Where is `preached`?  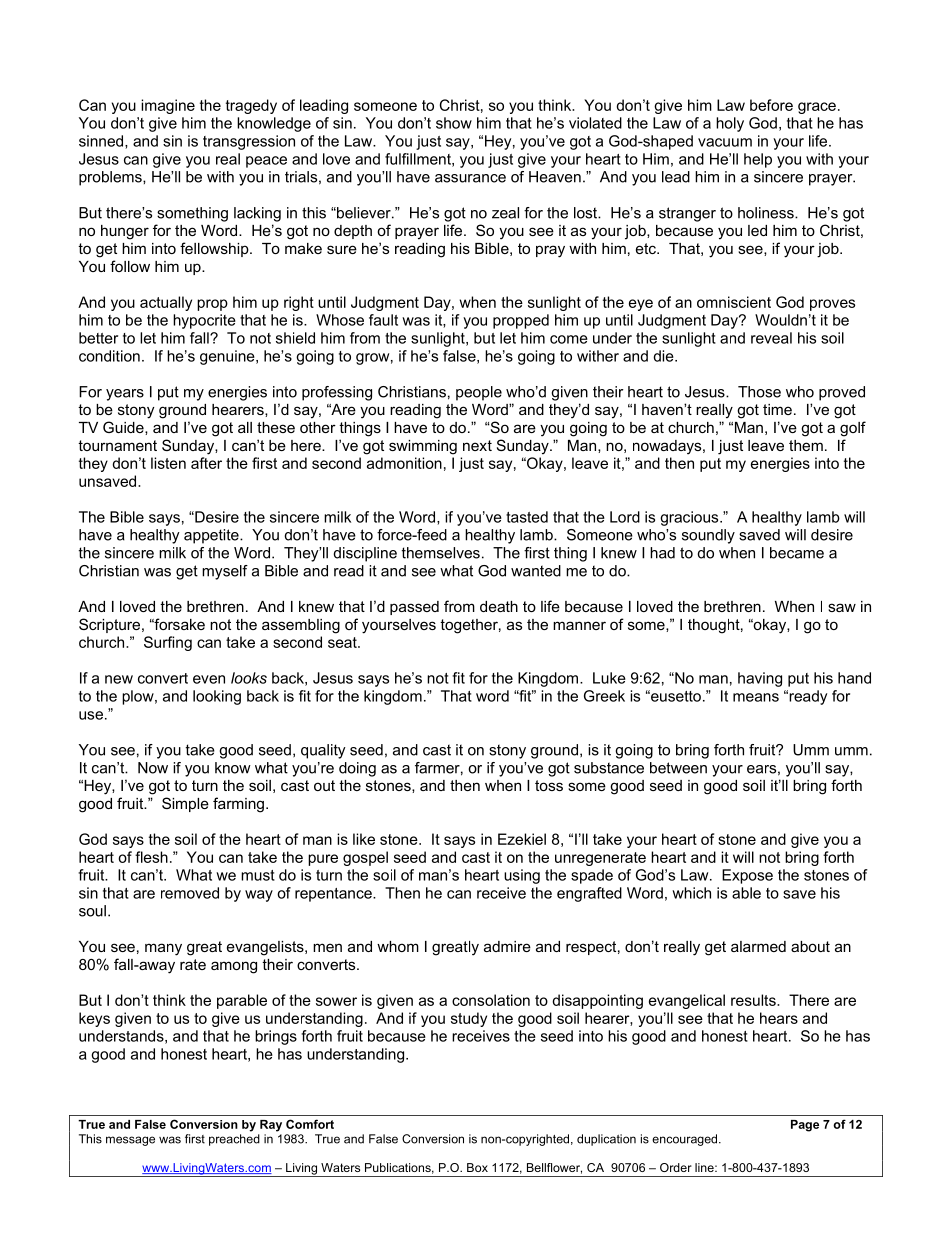
preached is located at coordinates (234, 1140).
